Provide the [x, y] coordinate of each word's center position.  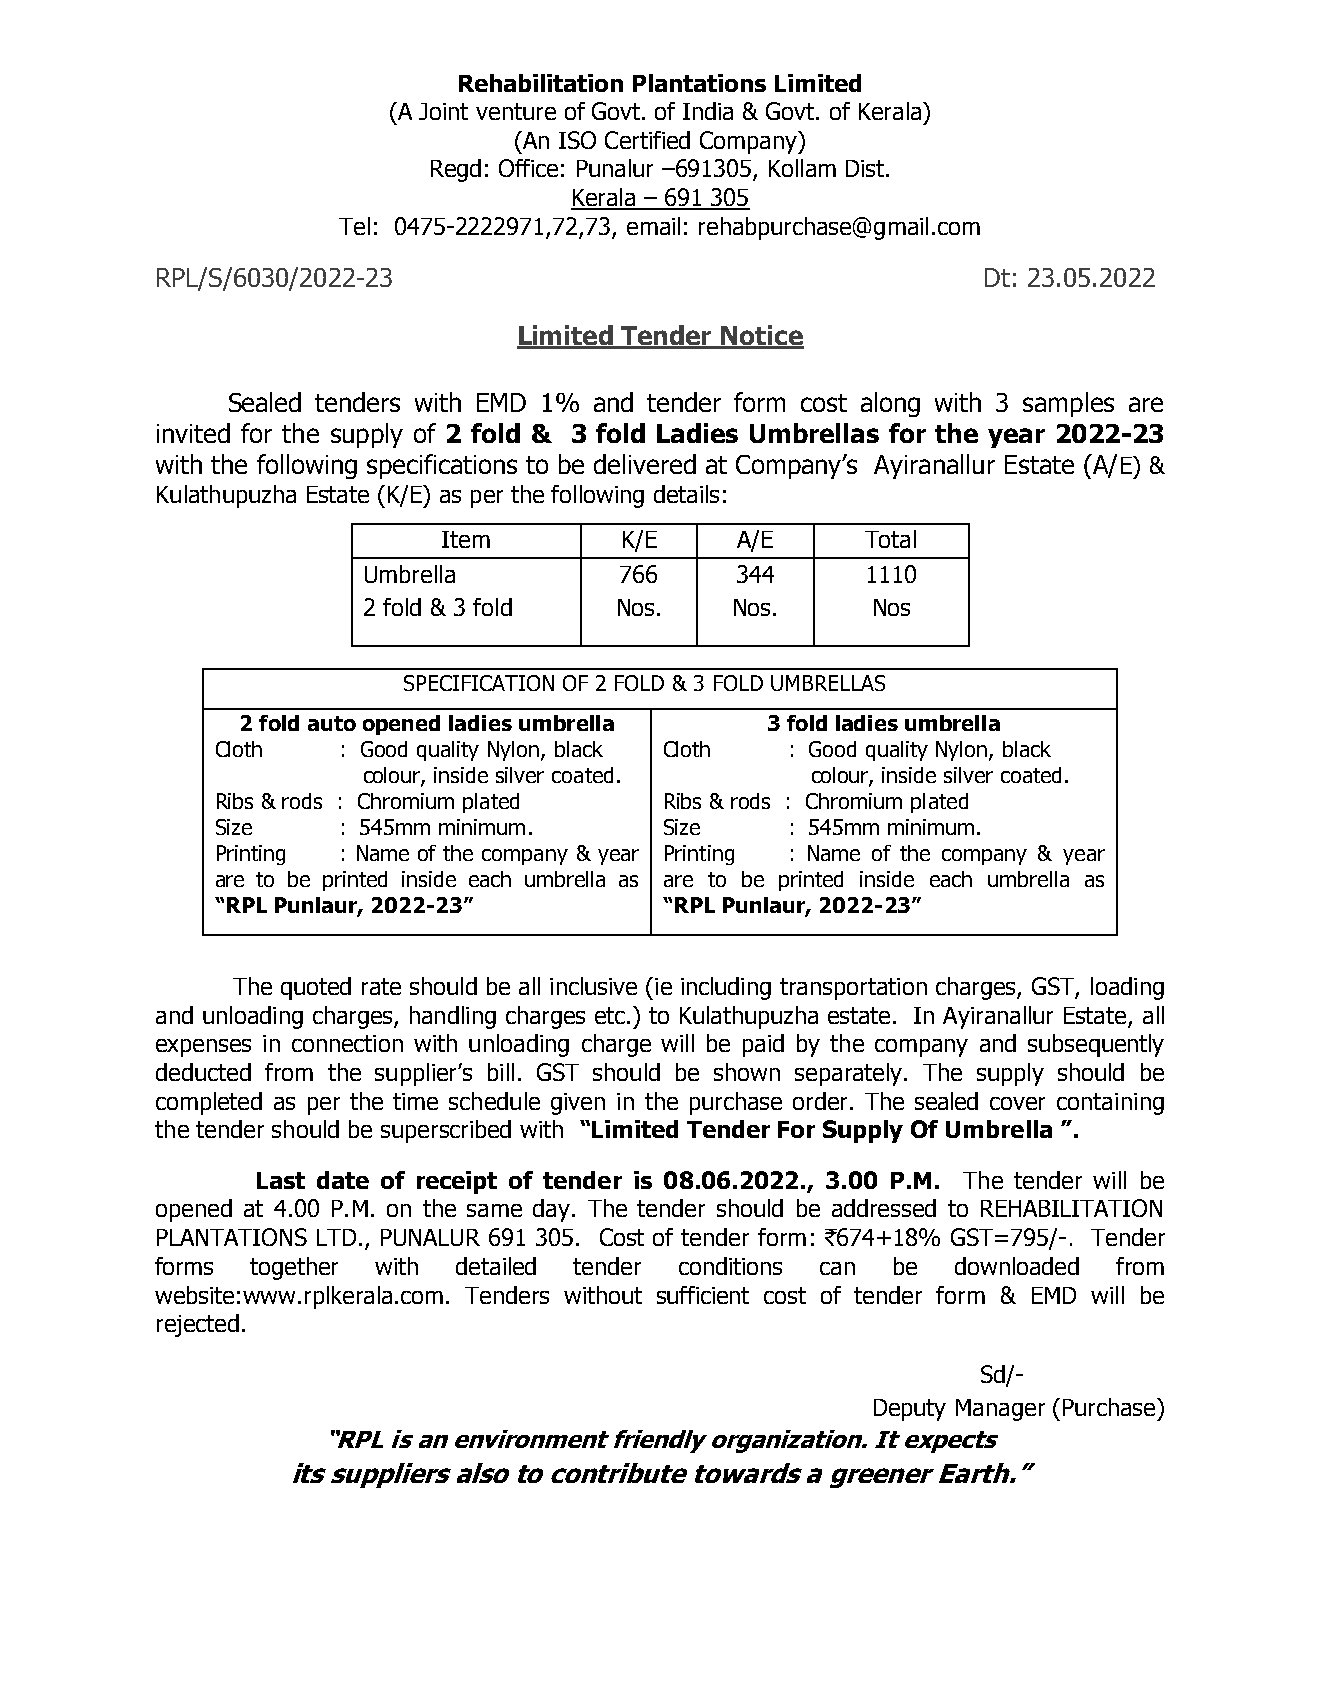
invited [193, 433]
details [686, 494]
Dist [866, 168]
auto [332, 723]
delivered [645, 464]
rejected [198, 1325]
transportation [853, 989]
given [578, 1104]
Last [281, 1180]
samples [1068, 404]
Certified [647, 140]
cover [1017, 1103]
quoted [316, 988]
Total [890, 539]
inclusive [593, 986]
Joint [443, 111]
